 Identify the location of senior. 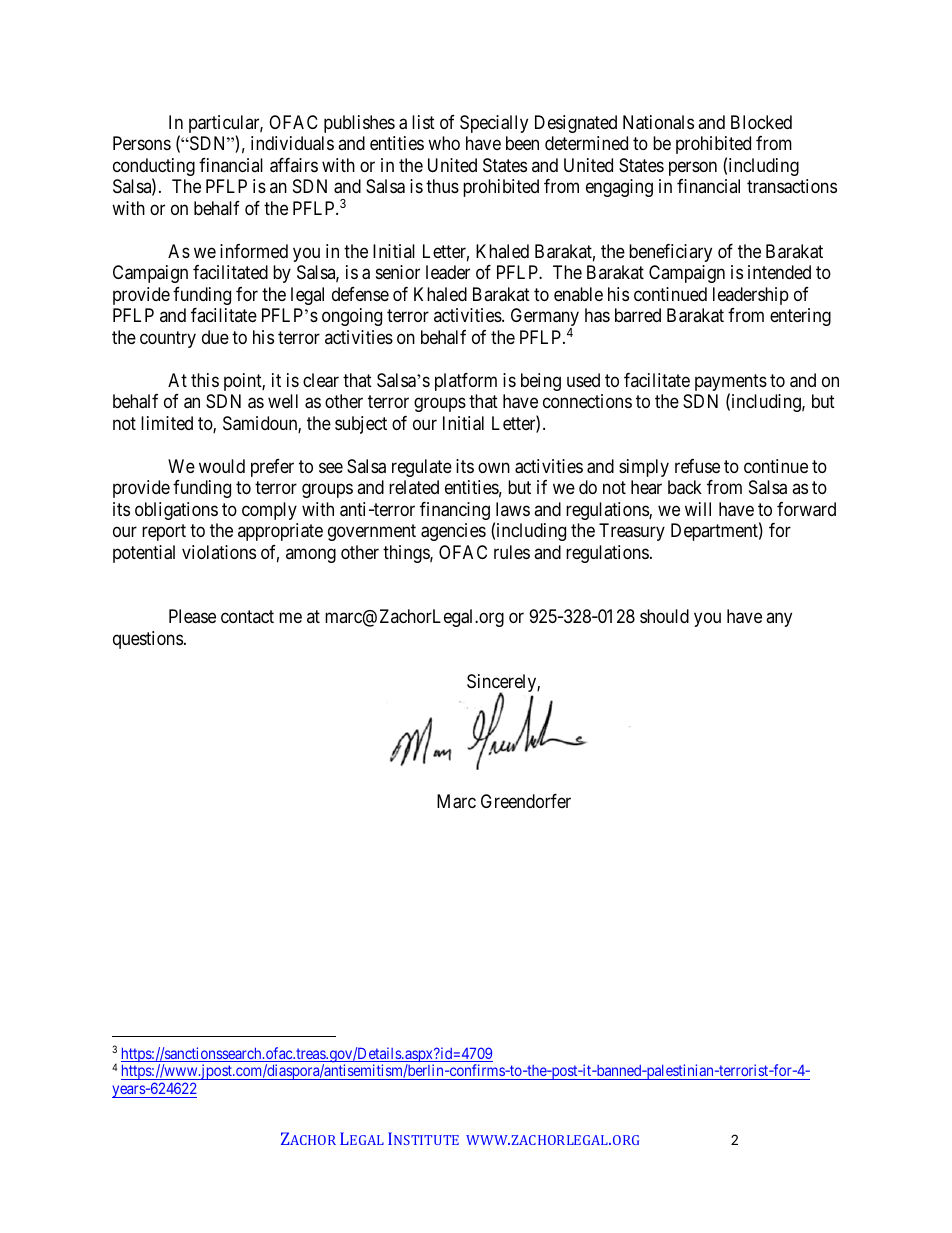
(398, 272).
